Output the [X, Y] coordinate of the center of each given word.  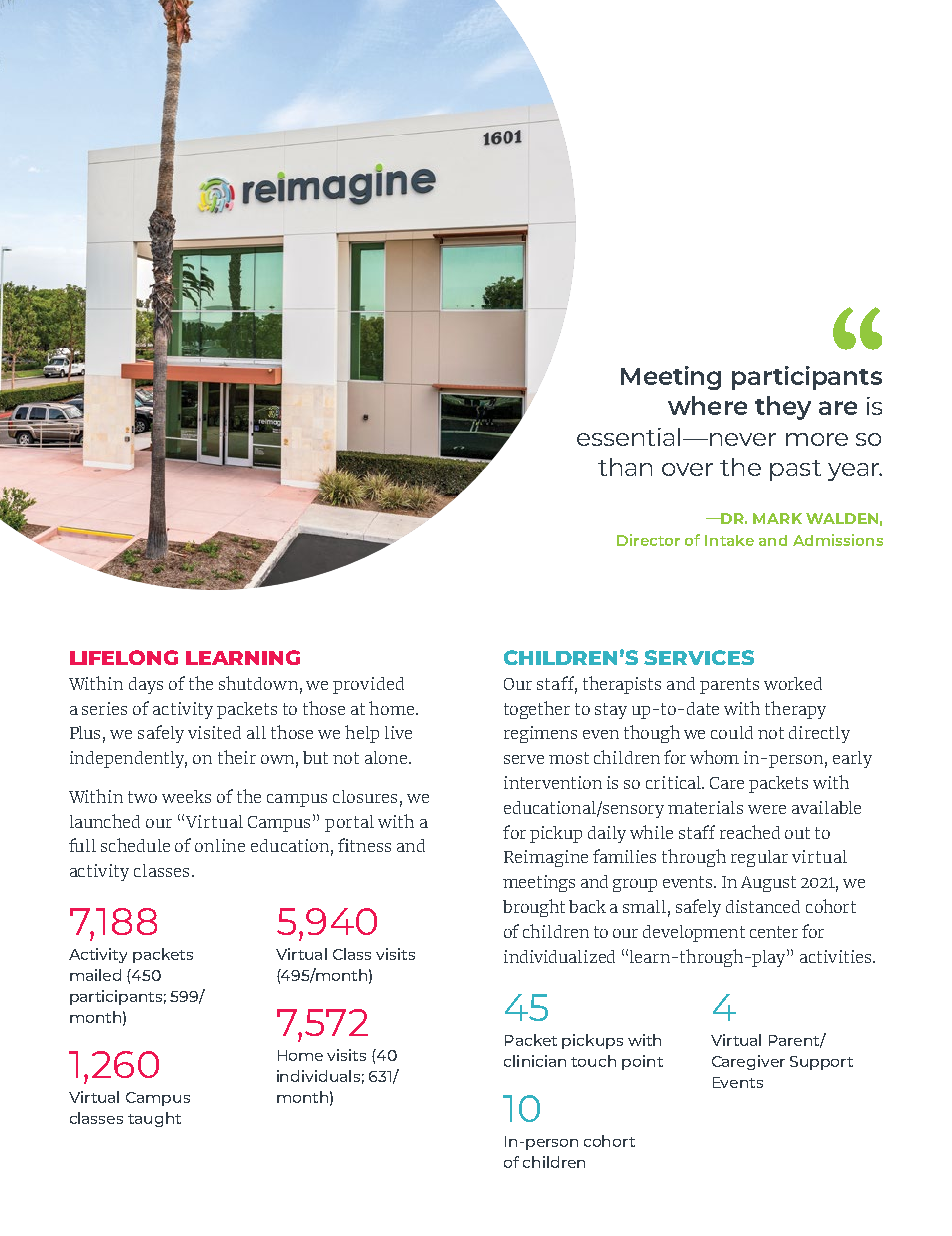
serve [524, 759]
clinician [535, 1061]
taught [154, 1119]
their [237, 757]
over [687, 469]
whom [714, 757]
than [625, 467]
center [774, 932]
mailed [95, 975]
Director [648, 540]
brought [534, 908]
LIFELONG [124, 657]
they [783, 408]
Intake [729, 540]
